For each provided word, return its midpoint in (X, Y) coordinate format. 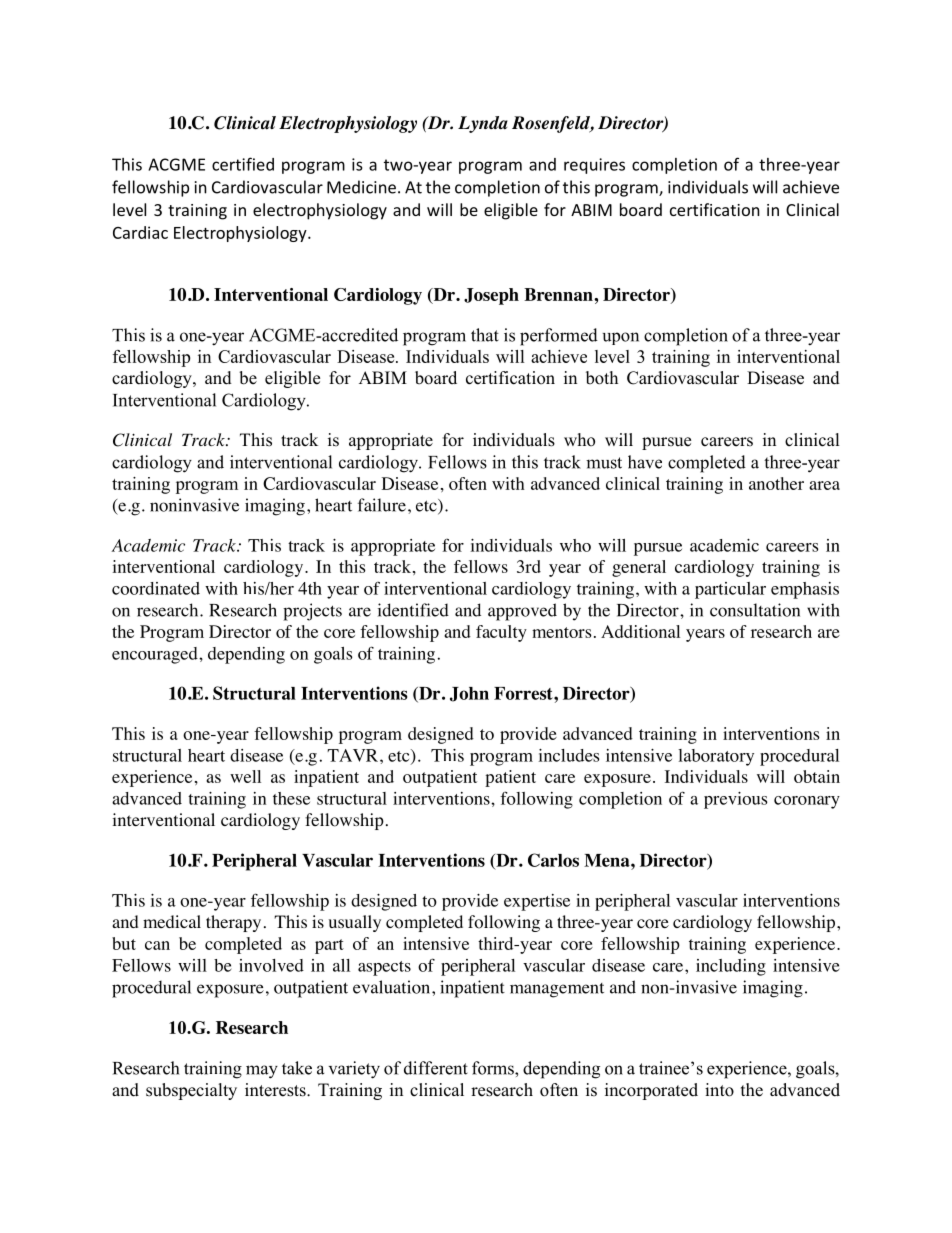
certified (243, 164)
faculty (501, 633)
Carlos (553, 860)
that (485, 335)
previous (735, 800)
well (245, 776)
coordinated (156, 588)
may (262, 1072)
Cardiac (140, 232)
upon (621, 338)
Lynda (483, 124)
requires (594, 166)
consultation (755, 610)
